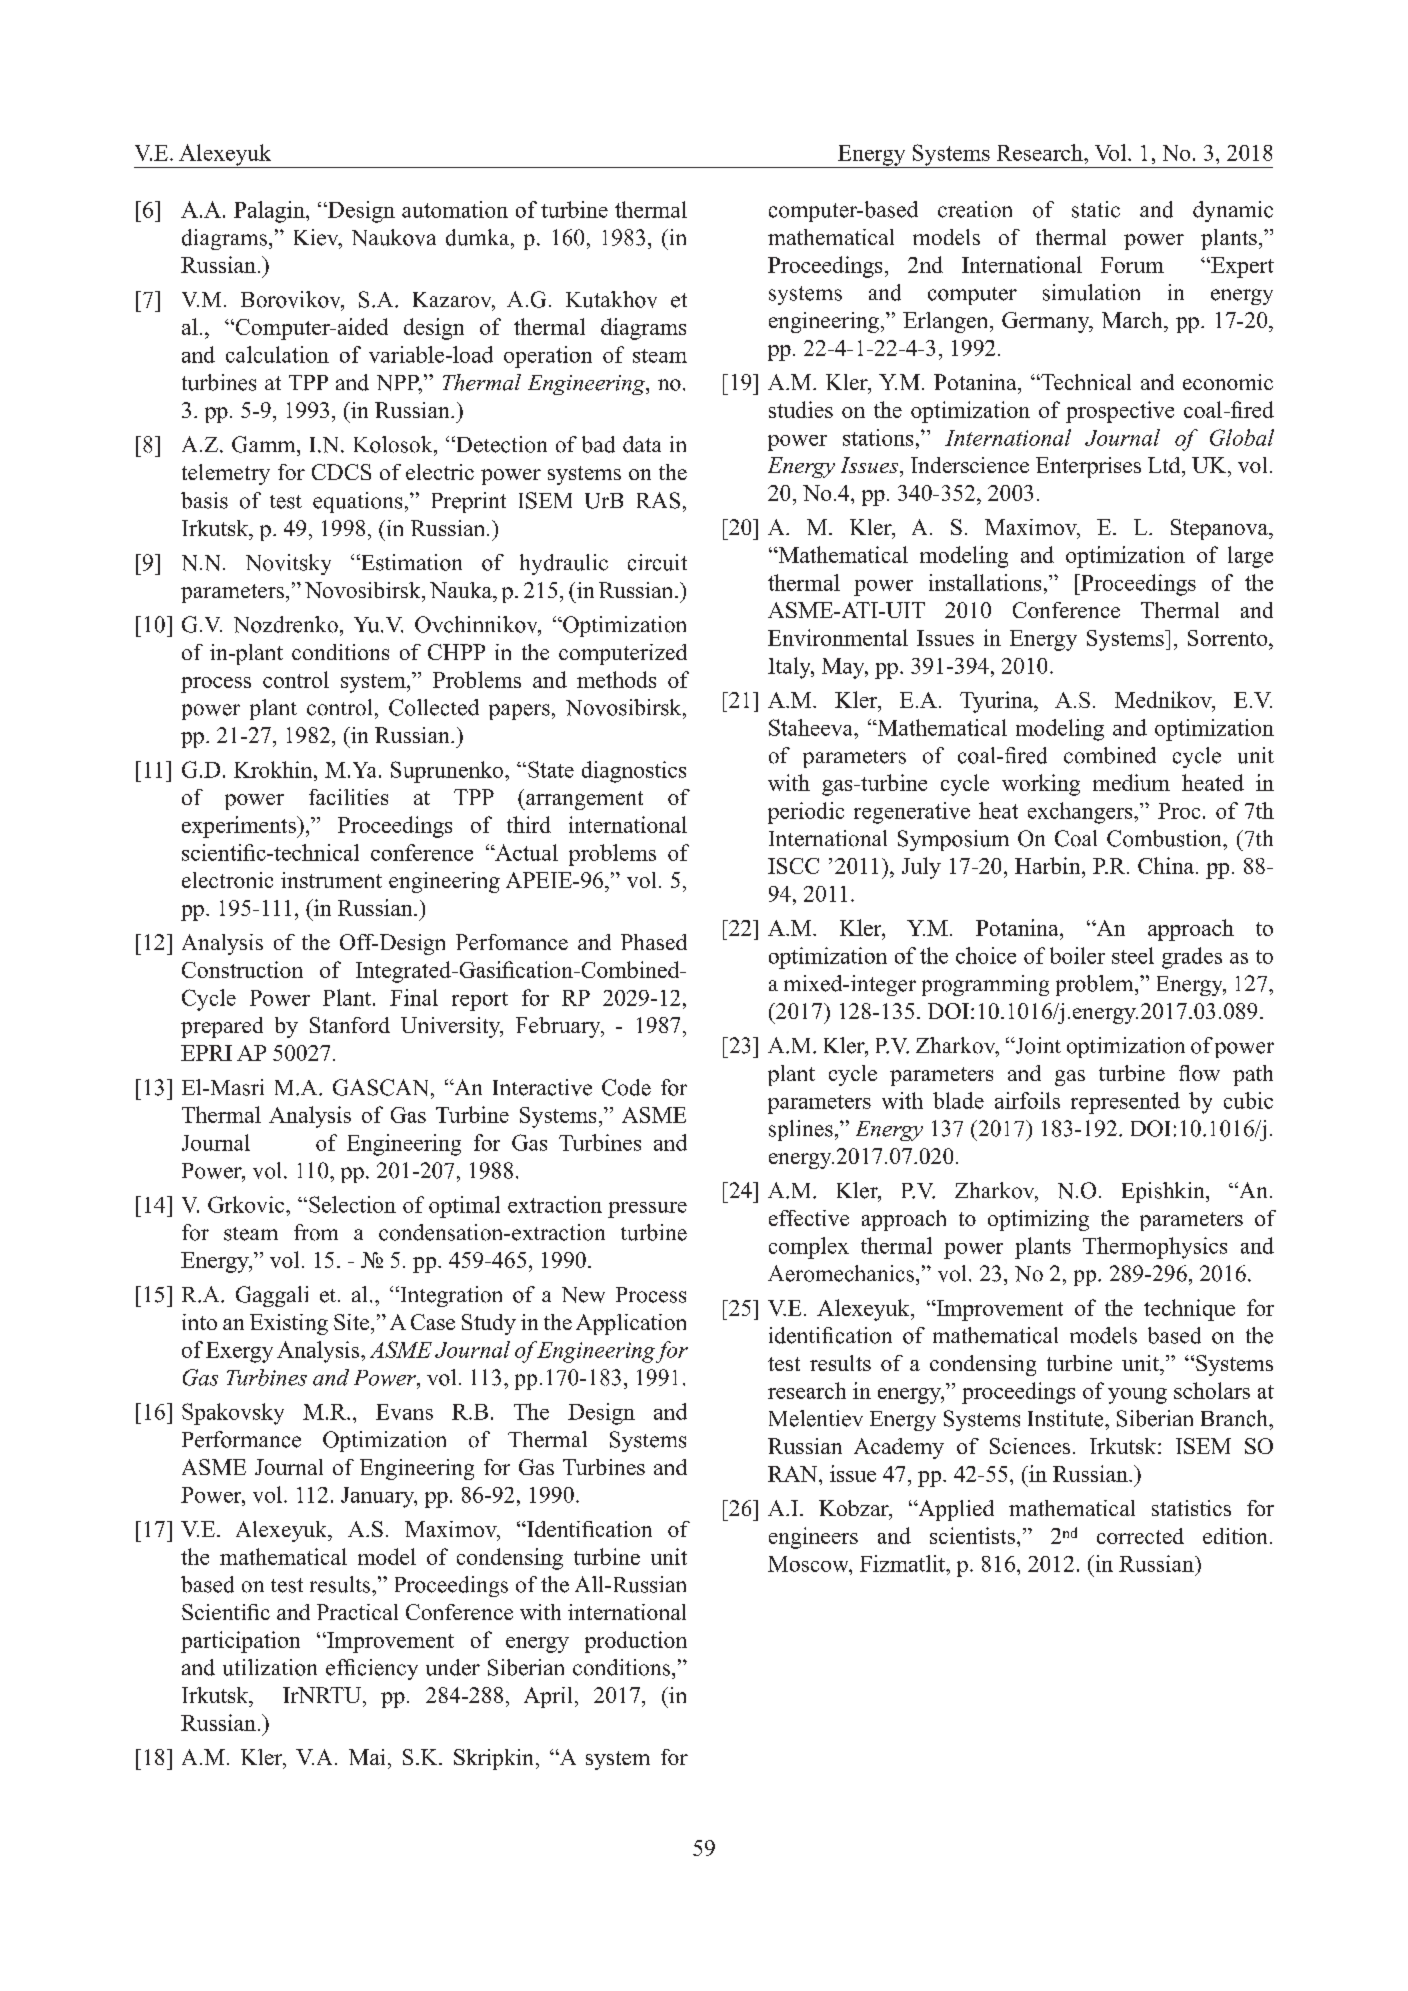 The width and height of the screenshot is (1408, 1991). I want to click on facilities, so click(348, 797).
